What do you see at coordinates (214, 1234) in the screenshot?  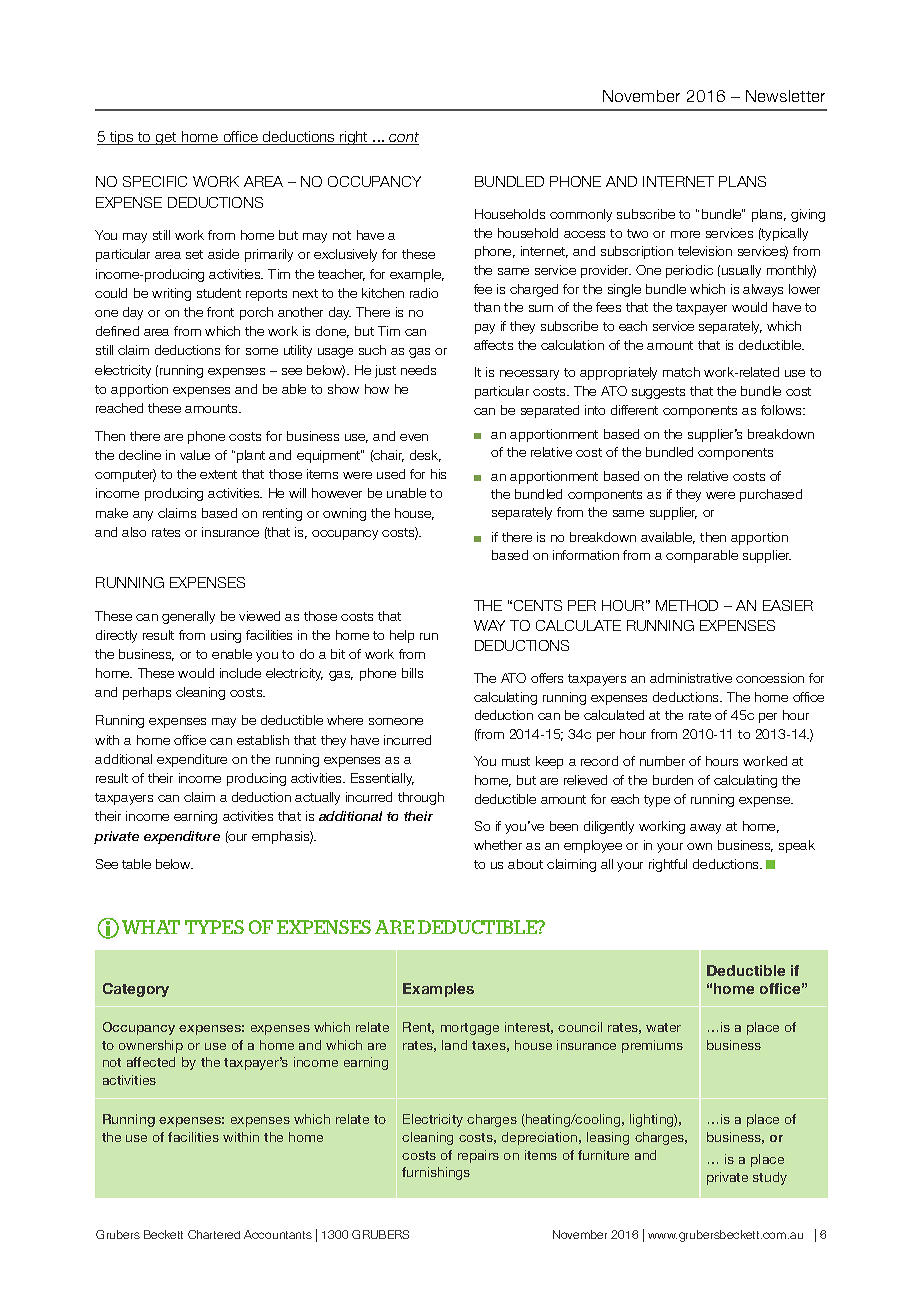 I see `Chartered` at bounding box center [214, 1234].
